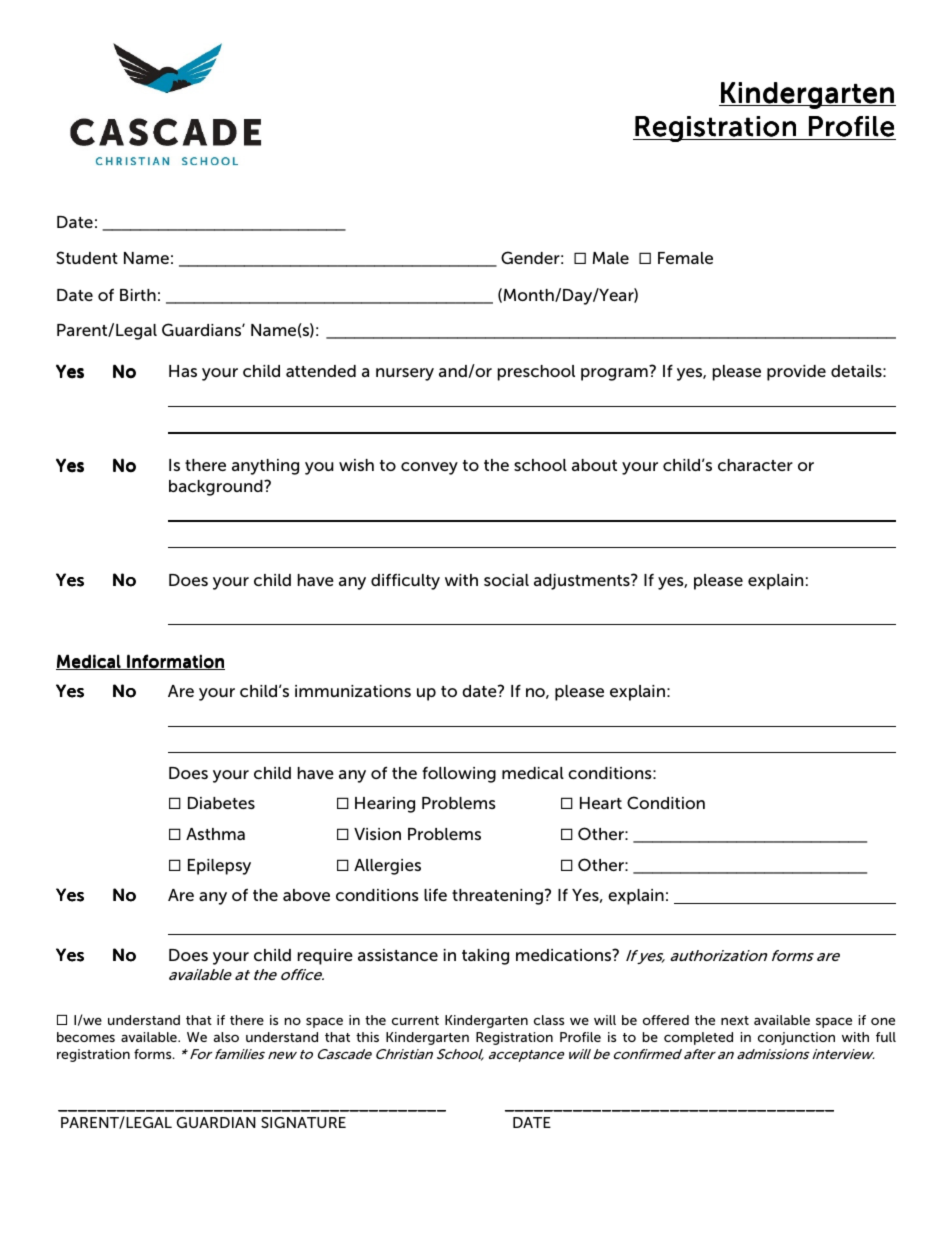 The image size is (952, 1233). Describe the element at coordinates (601, 803) in the screenshot. I see `Heart` at that location.
